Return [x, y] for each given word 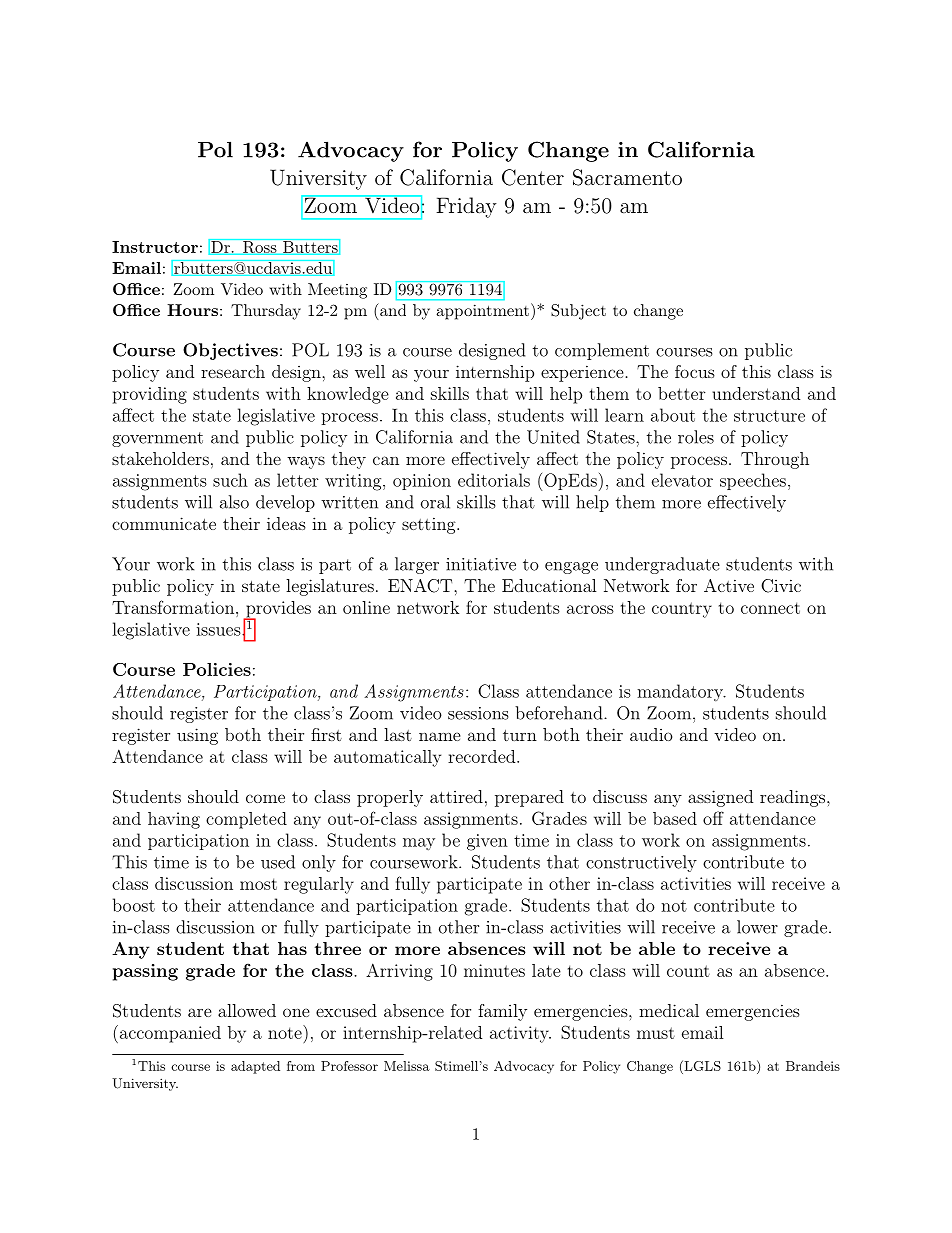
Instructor [155, 247]
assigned [720, 798]
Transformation [173, 607]
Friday [466, 207]
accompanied [169, 1034]
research [233, 371]
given [487, 842]
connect [770, 608]
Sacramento [627, 177]
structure [769, 416]
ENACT [421, 586]
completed [246, 820]
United [553, 437]
